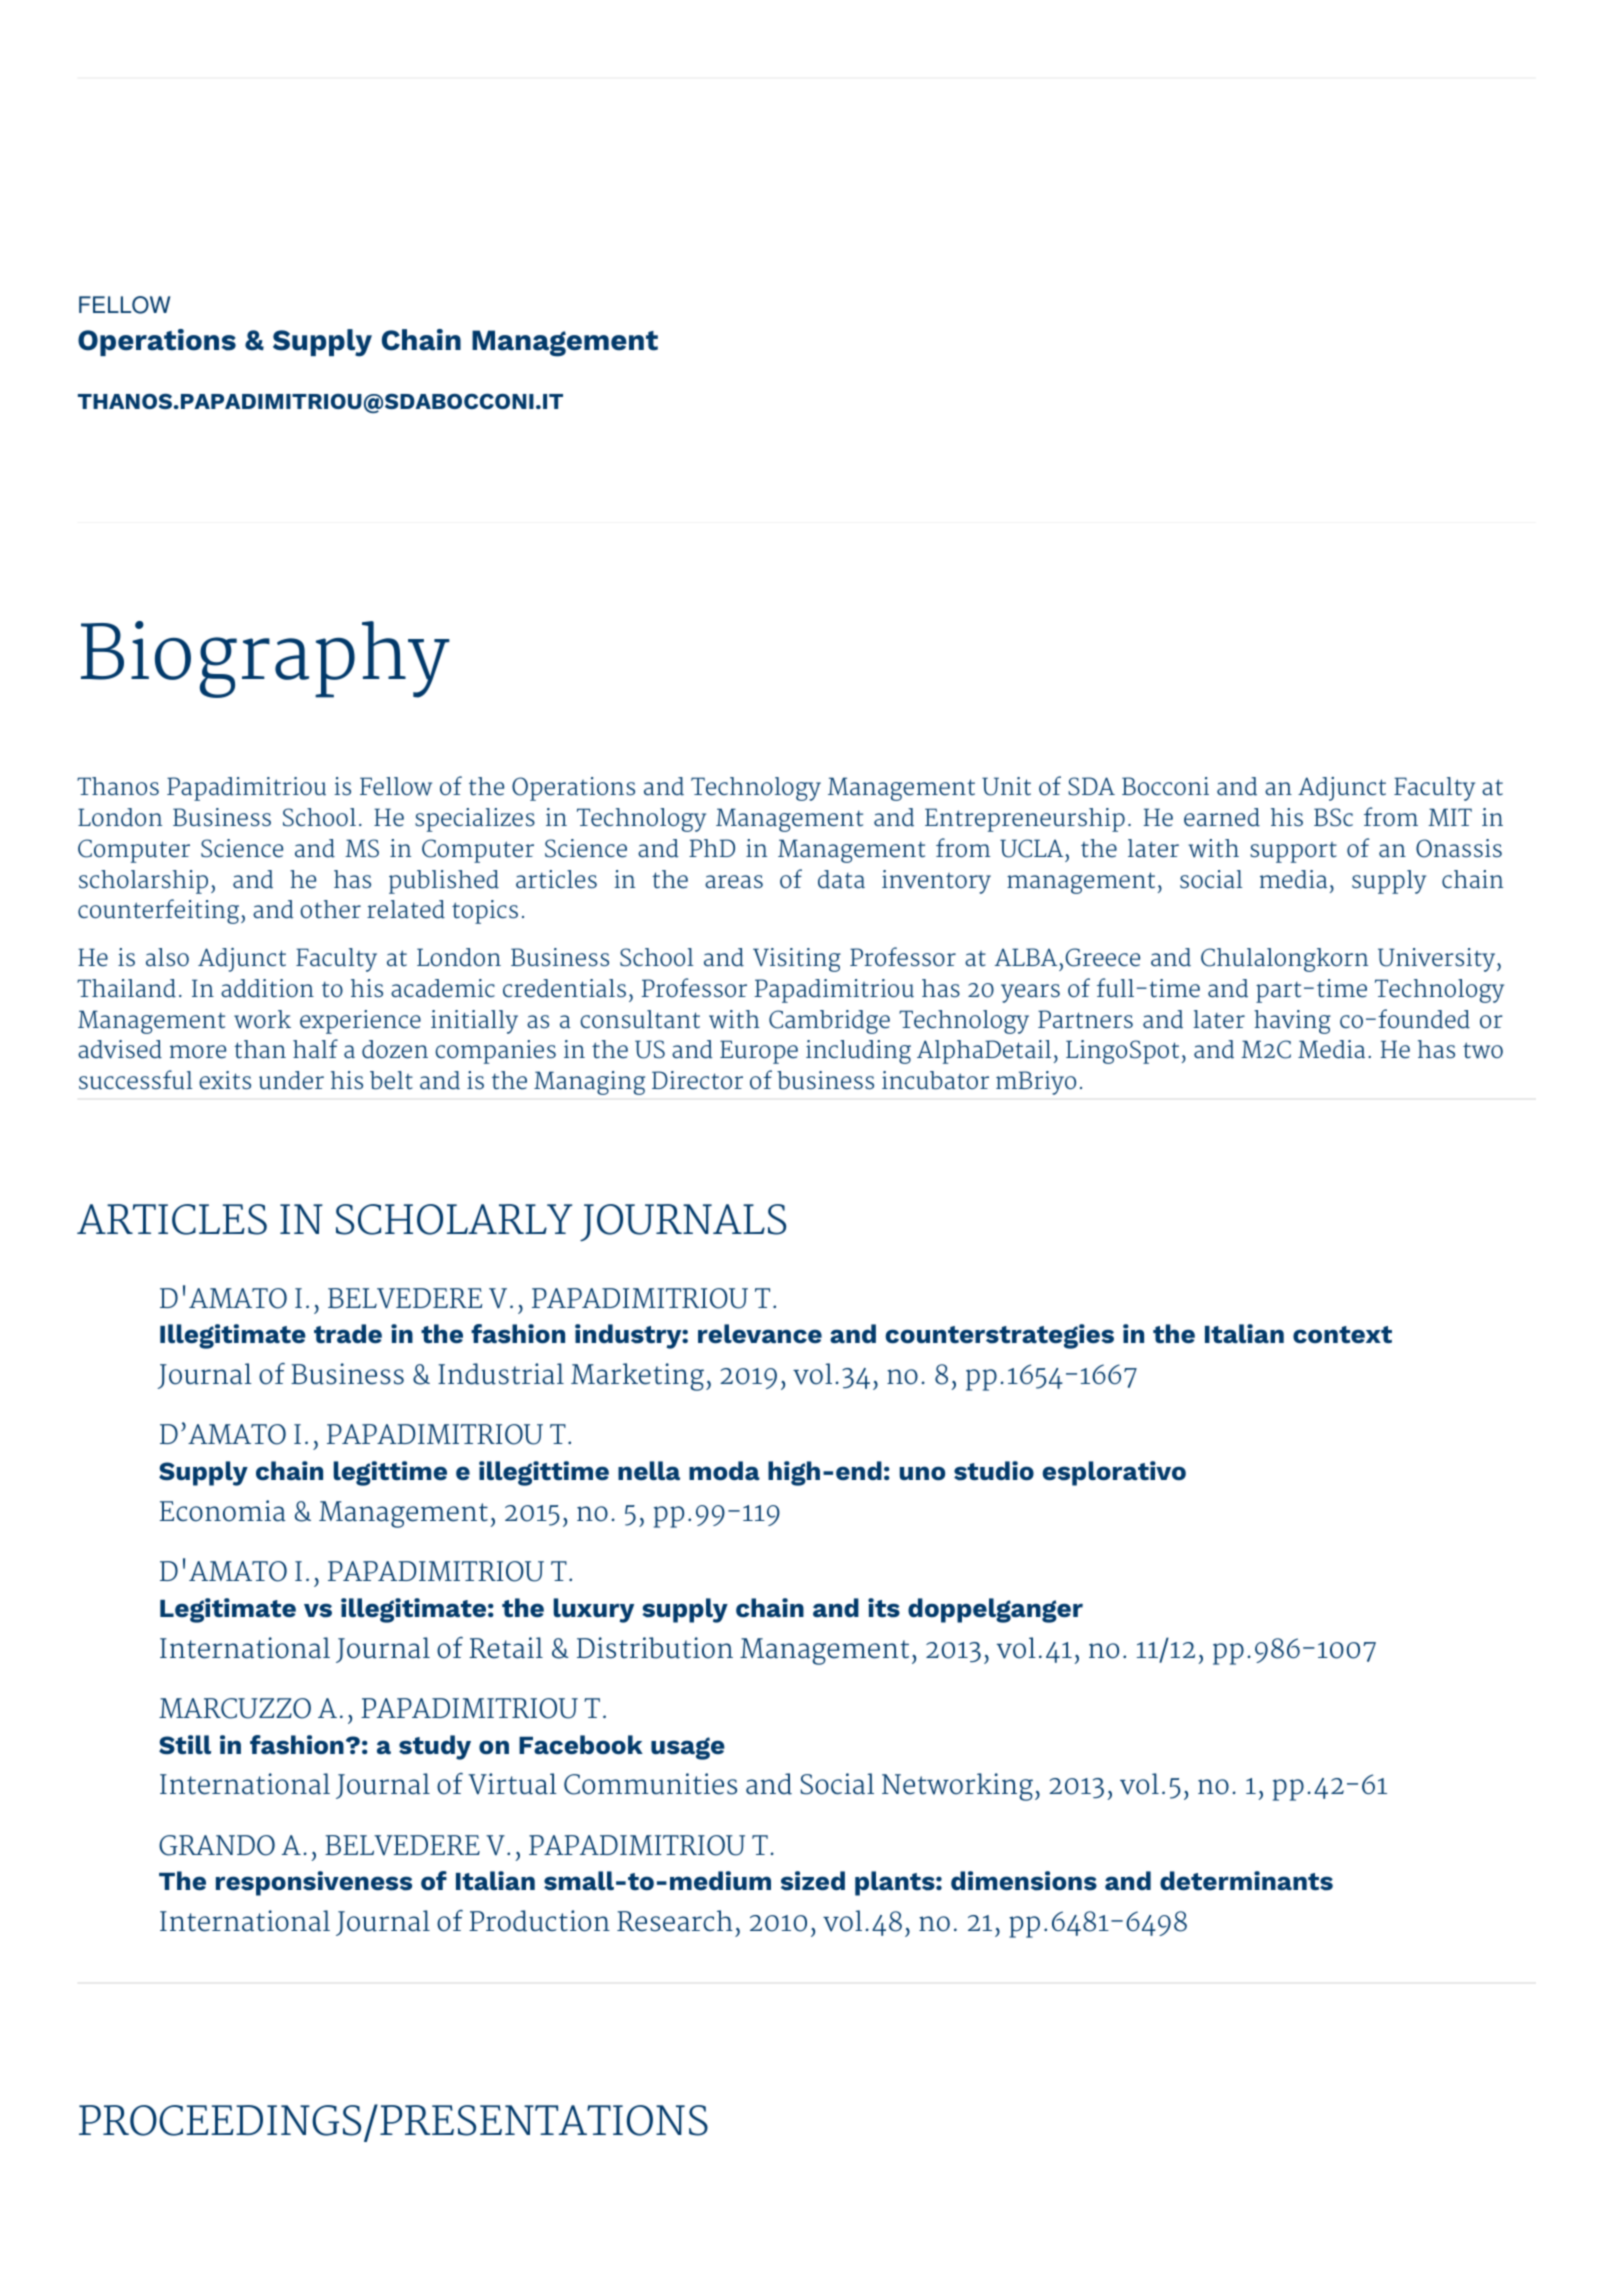 The height and width of the screenshot is (2284, 1614). I want to click on determinants, so click(1246, 1881).
